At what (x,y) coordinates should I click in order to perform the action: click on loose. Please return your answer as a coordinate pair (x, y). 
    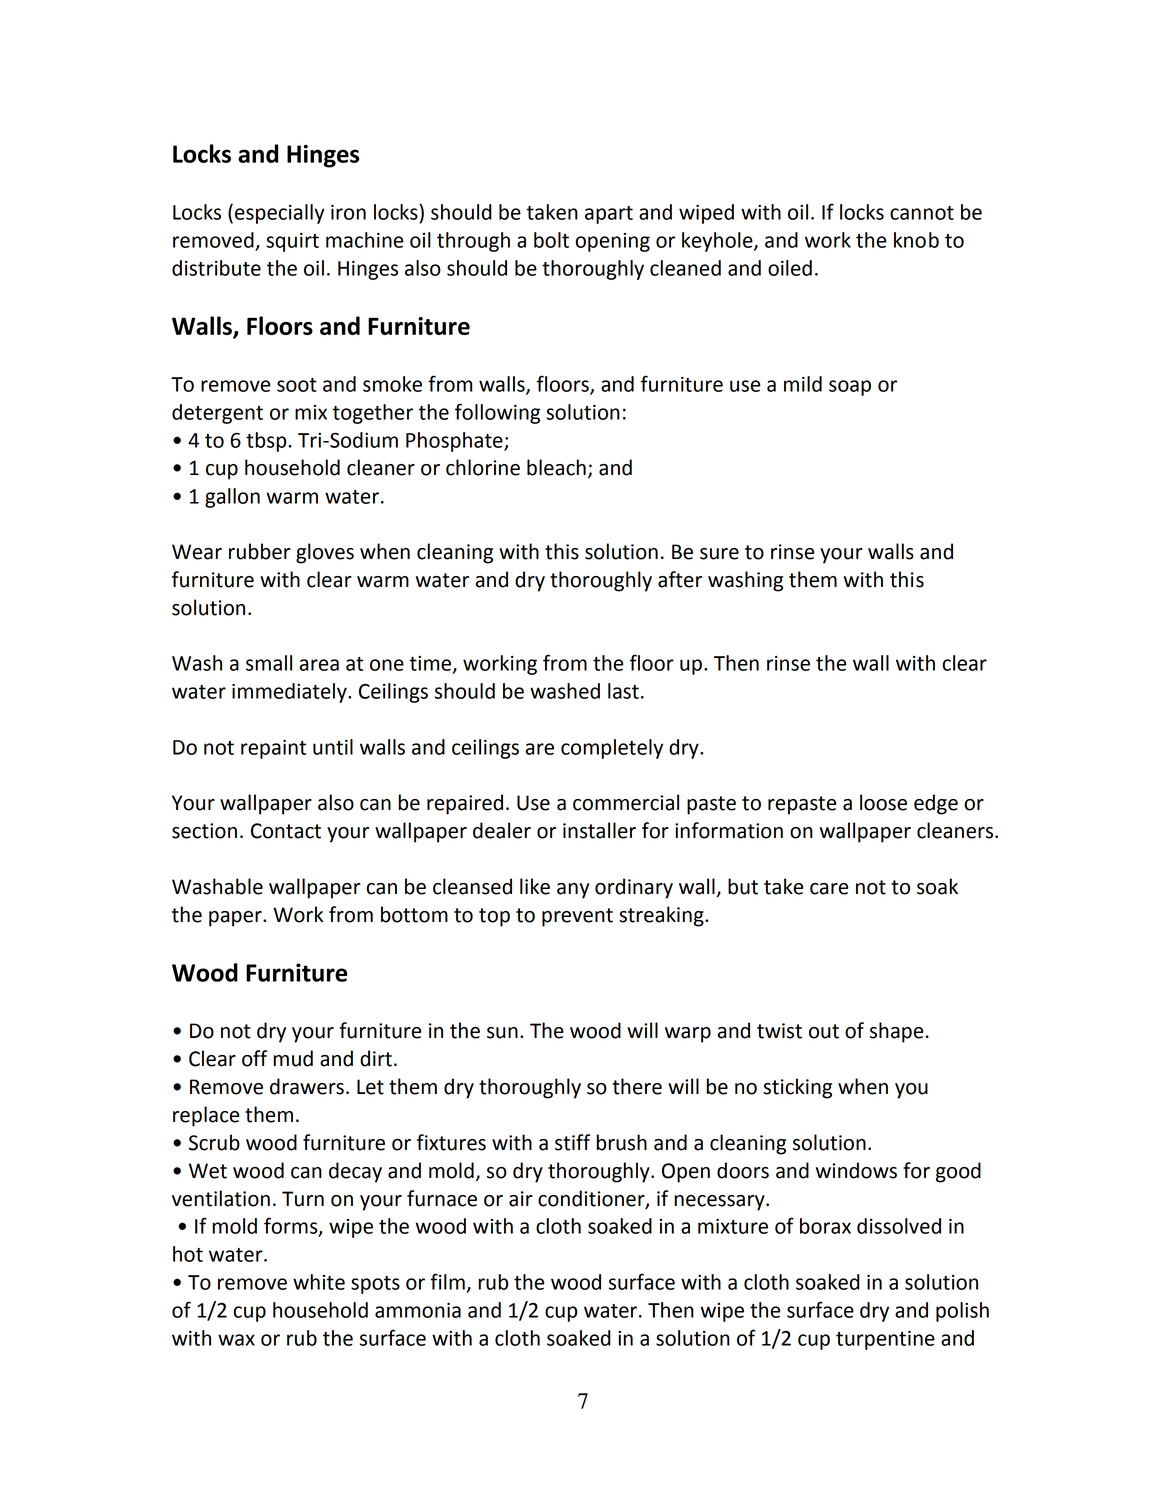
    Looking at the image, I should click on (883, 802).
